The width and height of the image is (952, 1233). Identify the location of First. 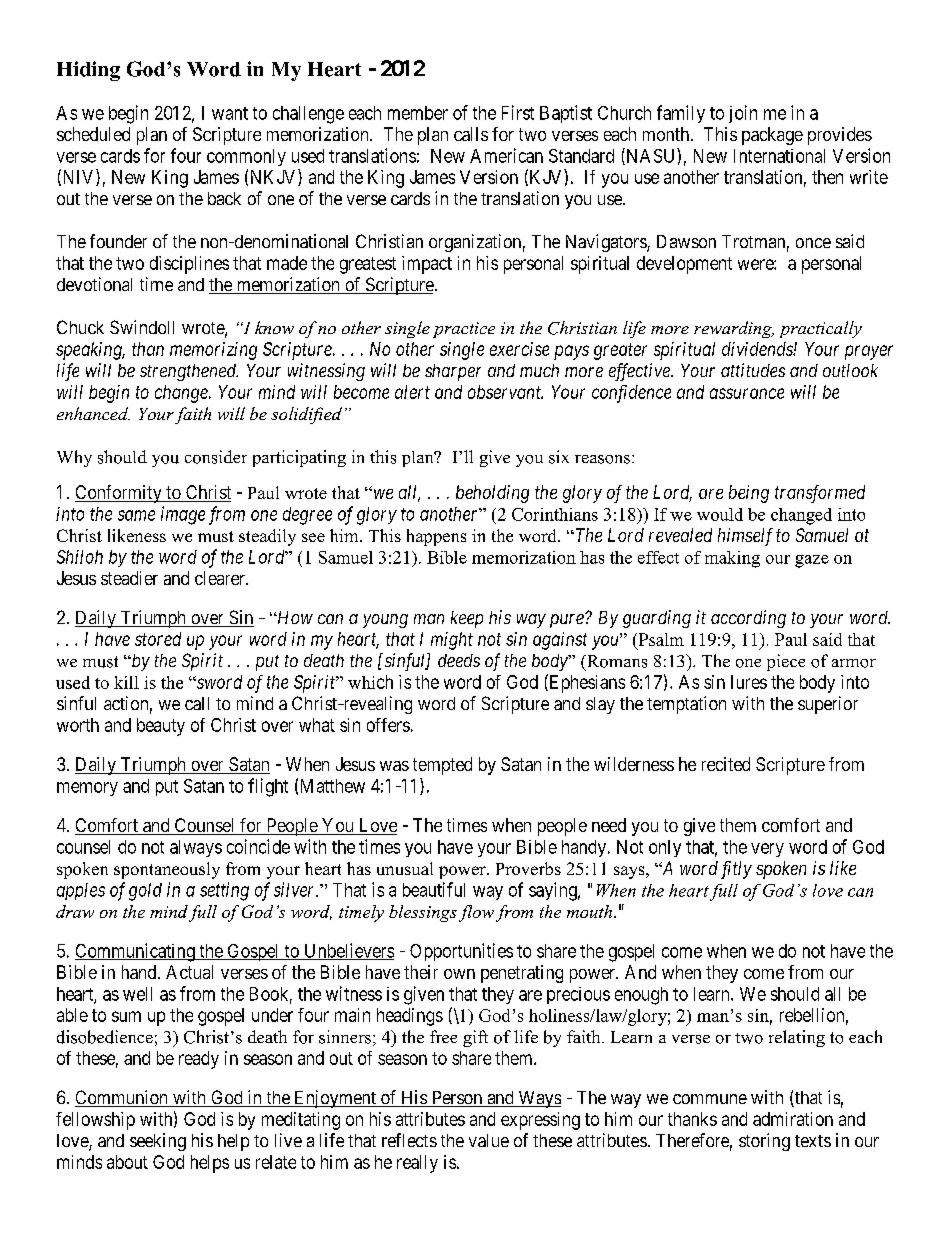
(518, 112).
